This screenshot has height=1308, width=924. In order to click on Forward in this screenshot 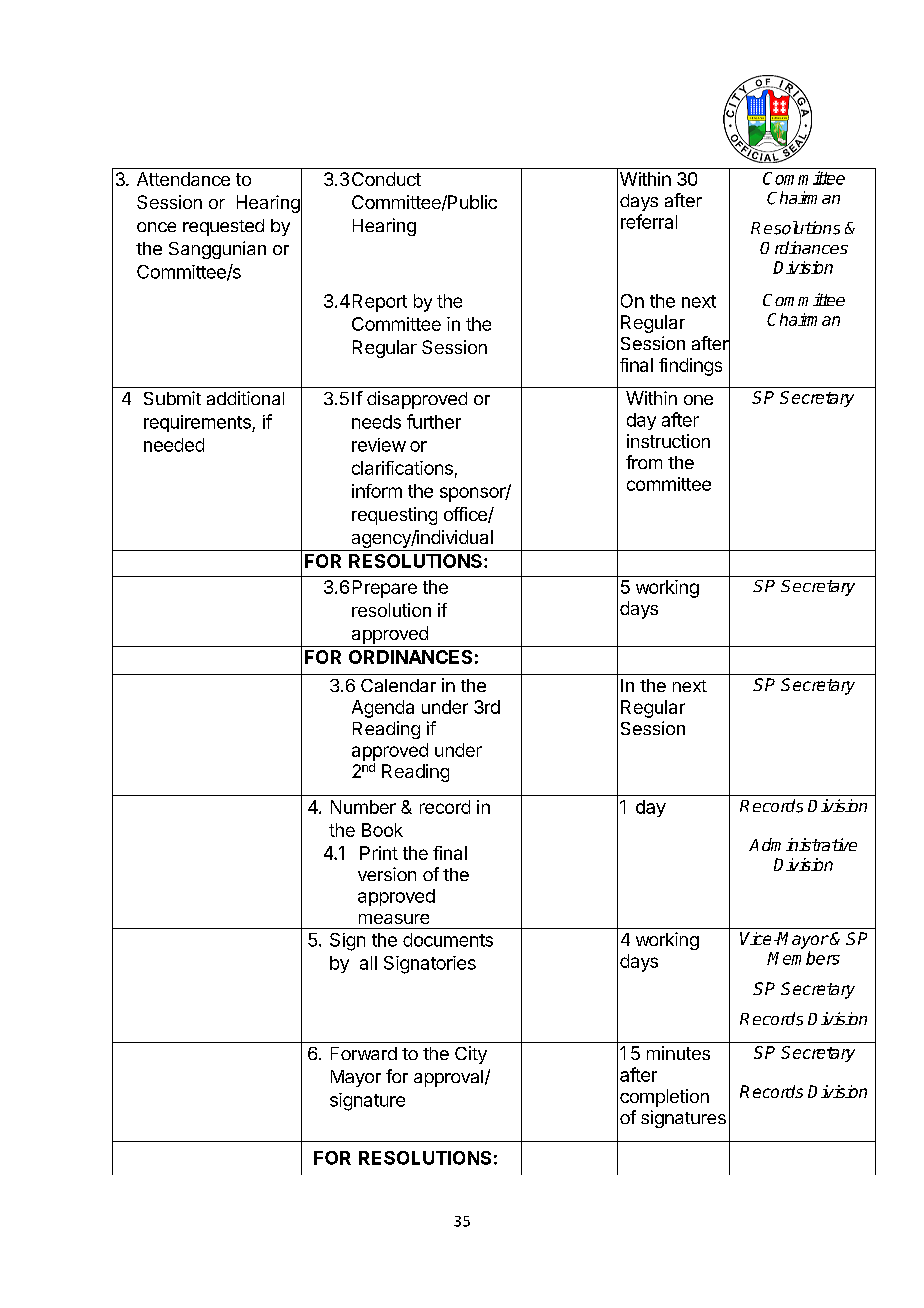, I will do `click(364, 1053)`.
